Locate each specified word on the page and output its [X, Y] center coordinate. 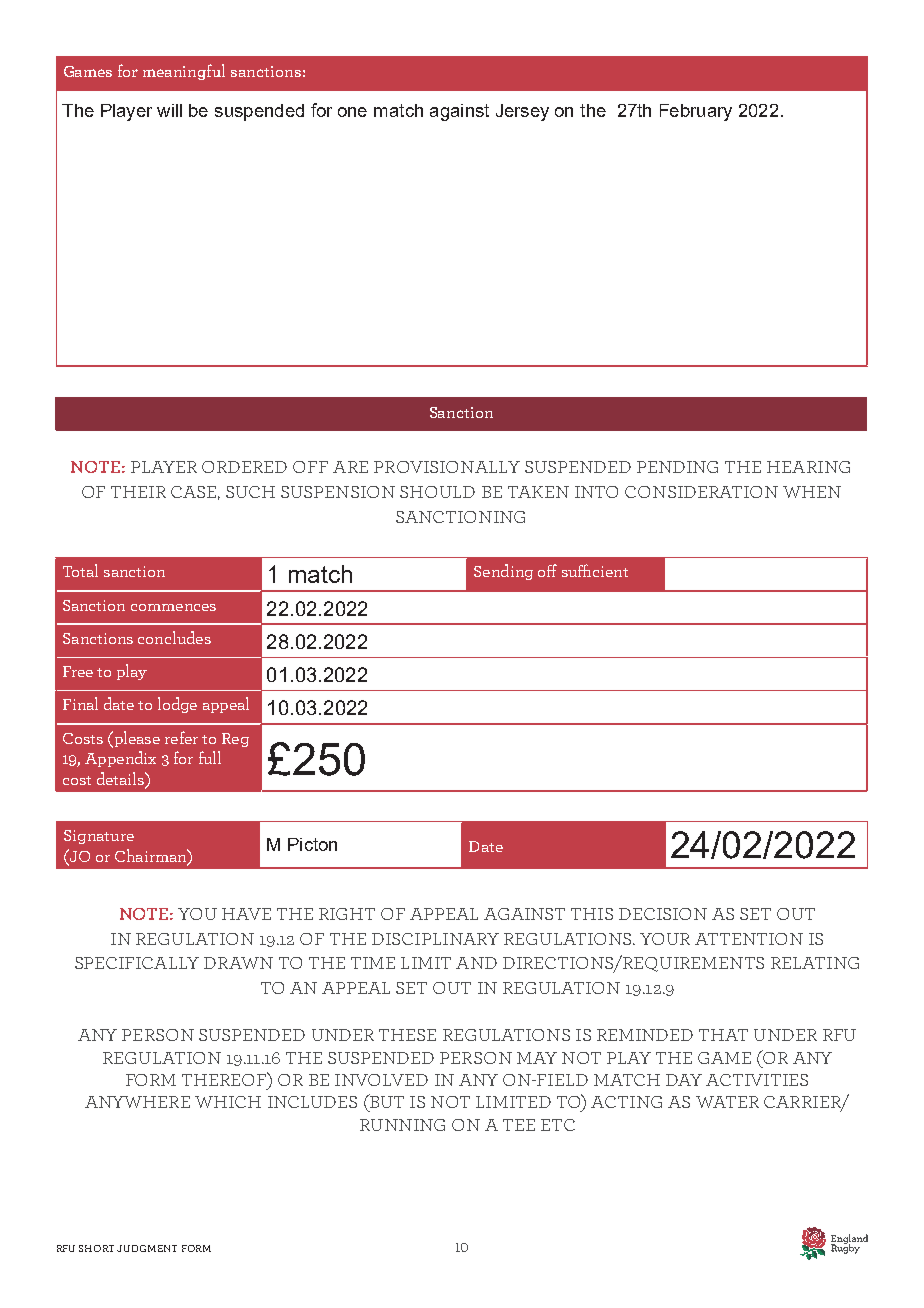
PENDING [677, 467]
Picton [312, 844]
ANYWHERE [137, 1102]
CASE [193, 492]
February [696, 112]
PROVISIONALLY [447, 467]
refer [181, 737]
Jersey [522, 112]
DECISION [663, 914]
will [169, 110]
